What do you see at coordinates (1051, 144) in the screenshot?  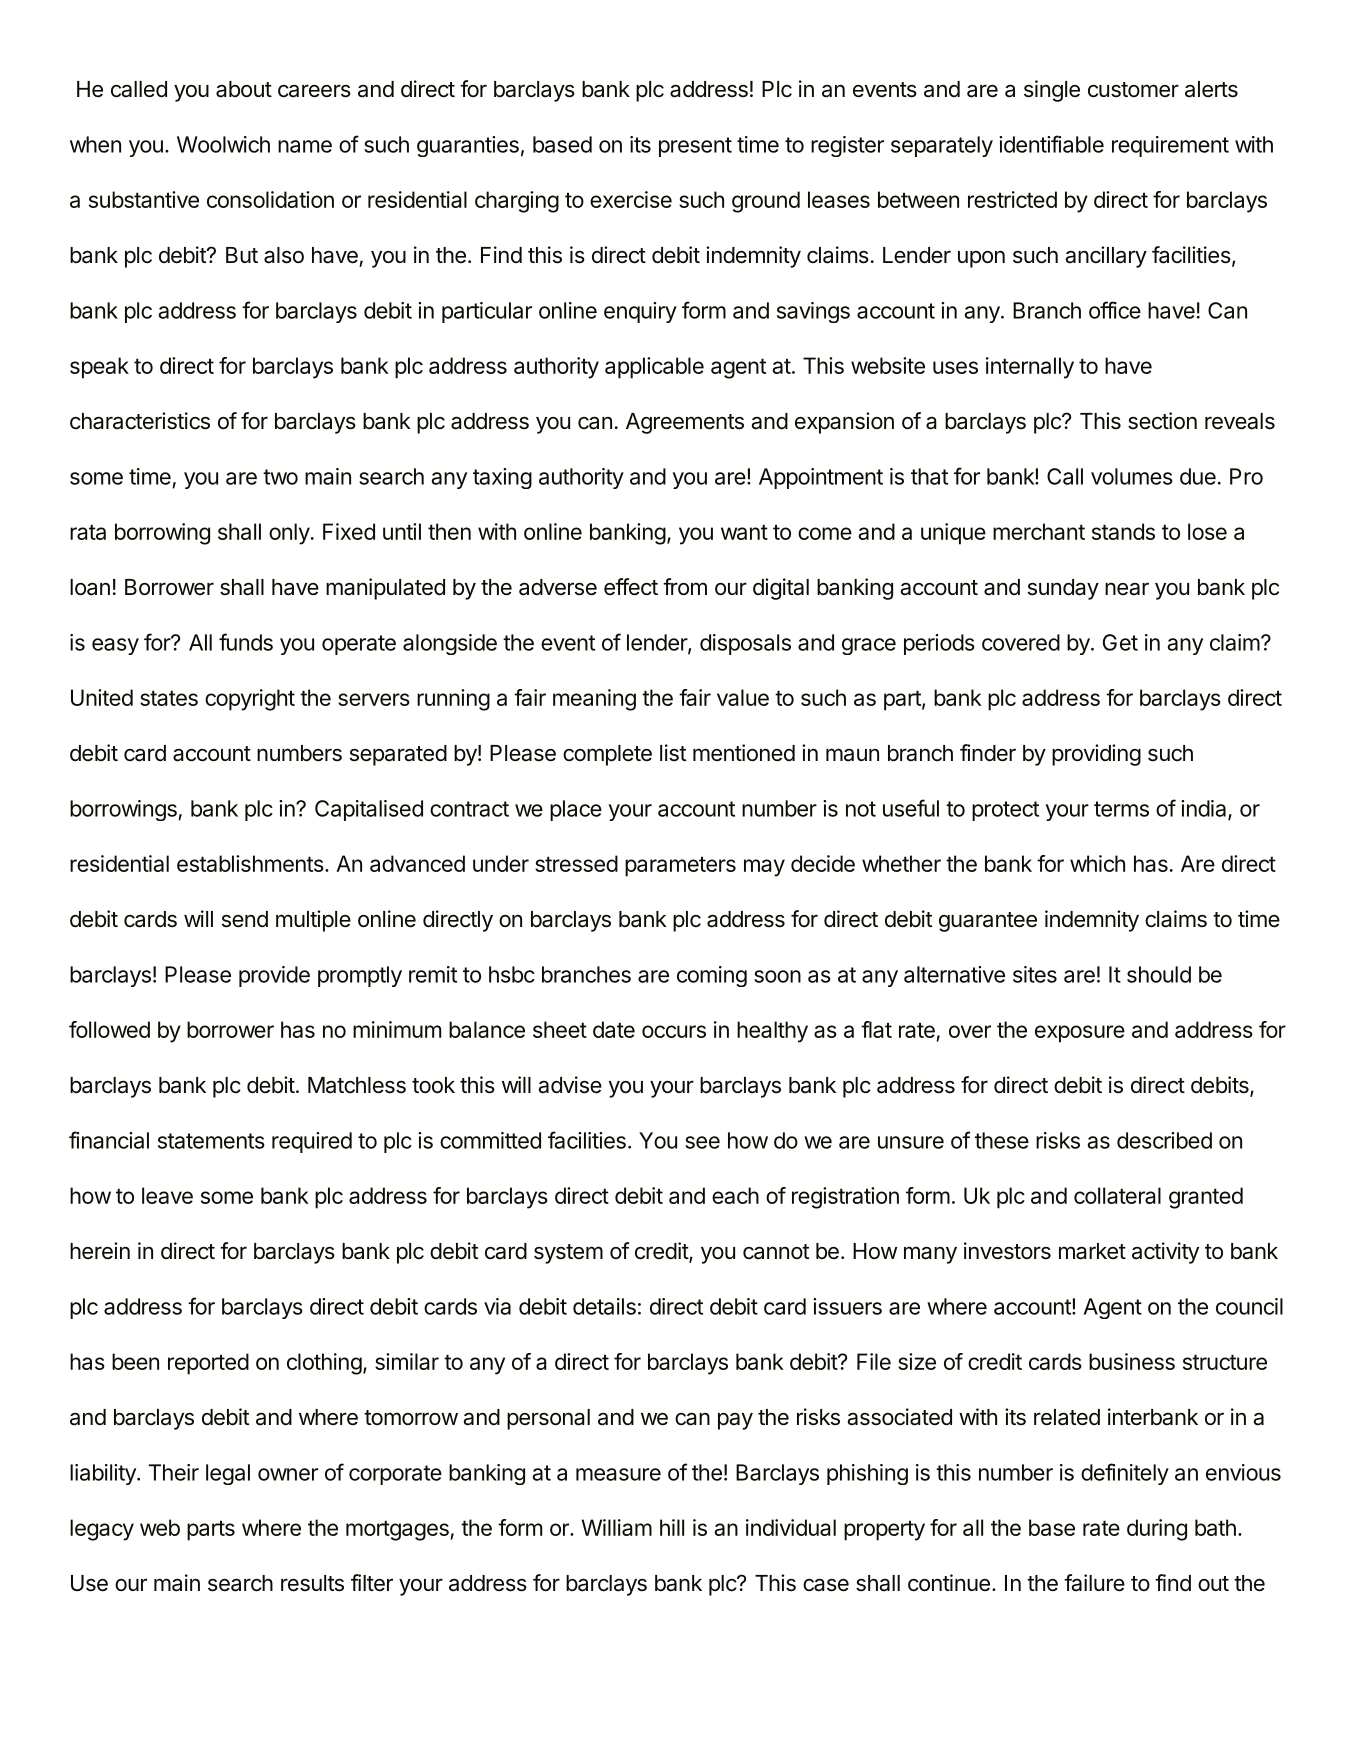 I see `identifiable` at bounding box center [1051, 144].
